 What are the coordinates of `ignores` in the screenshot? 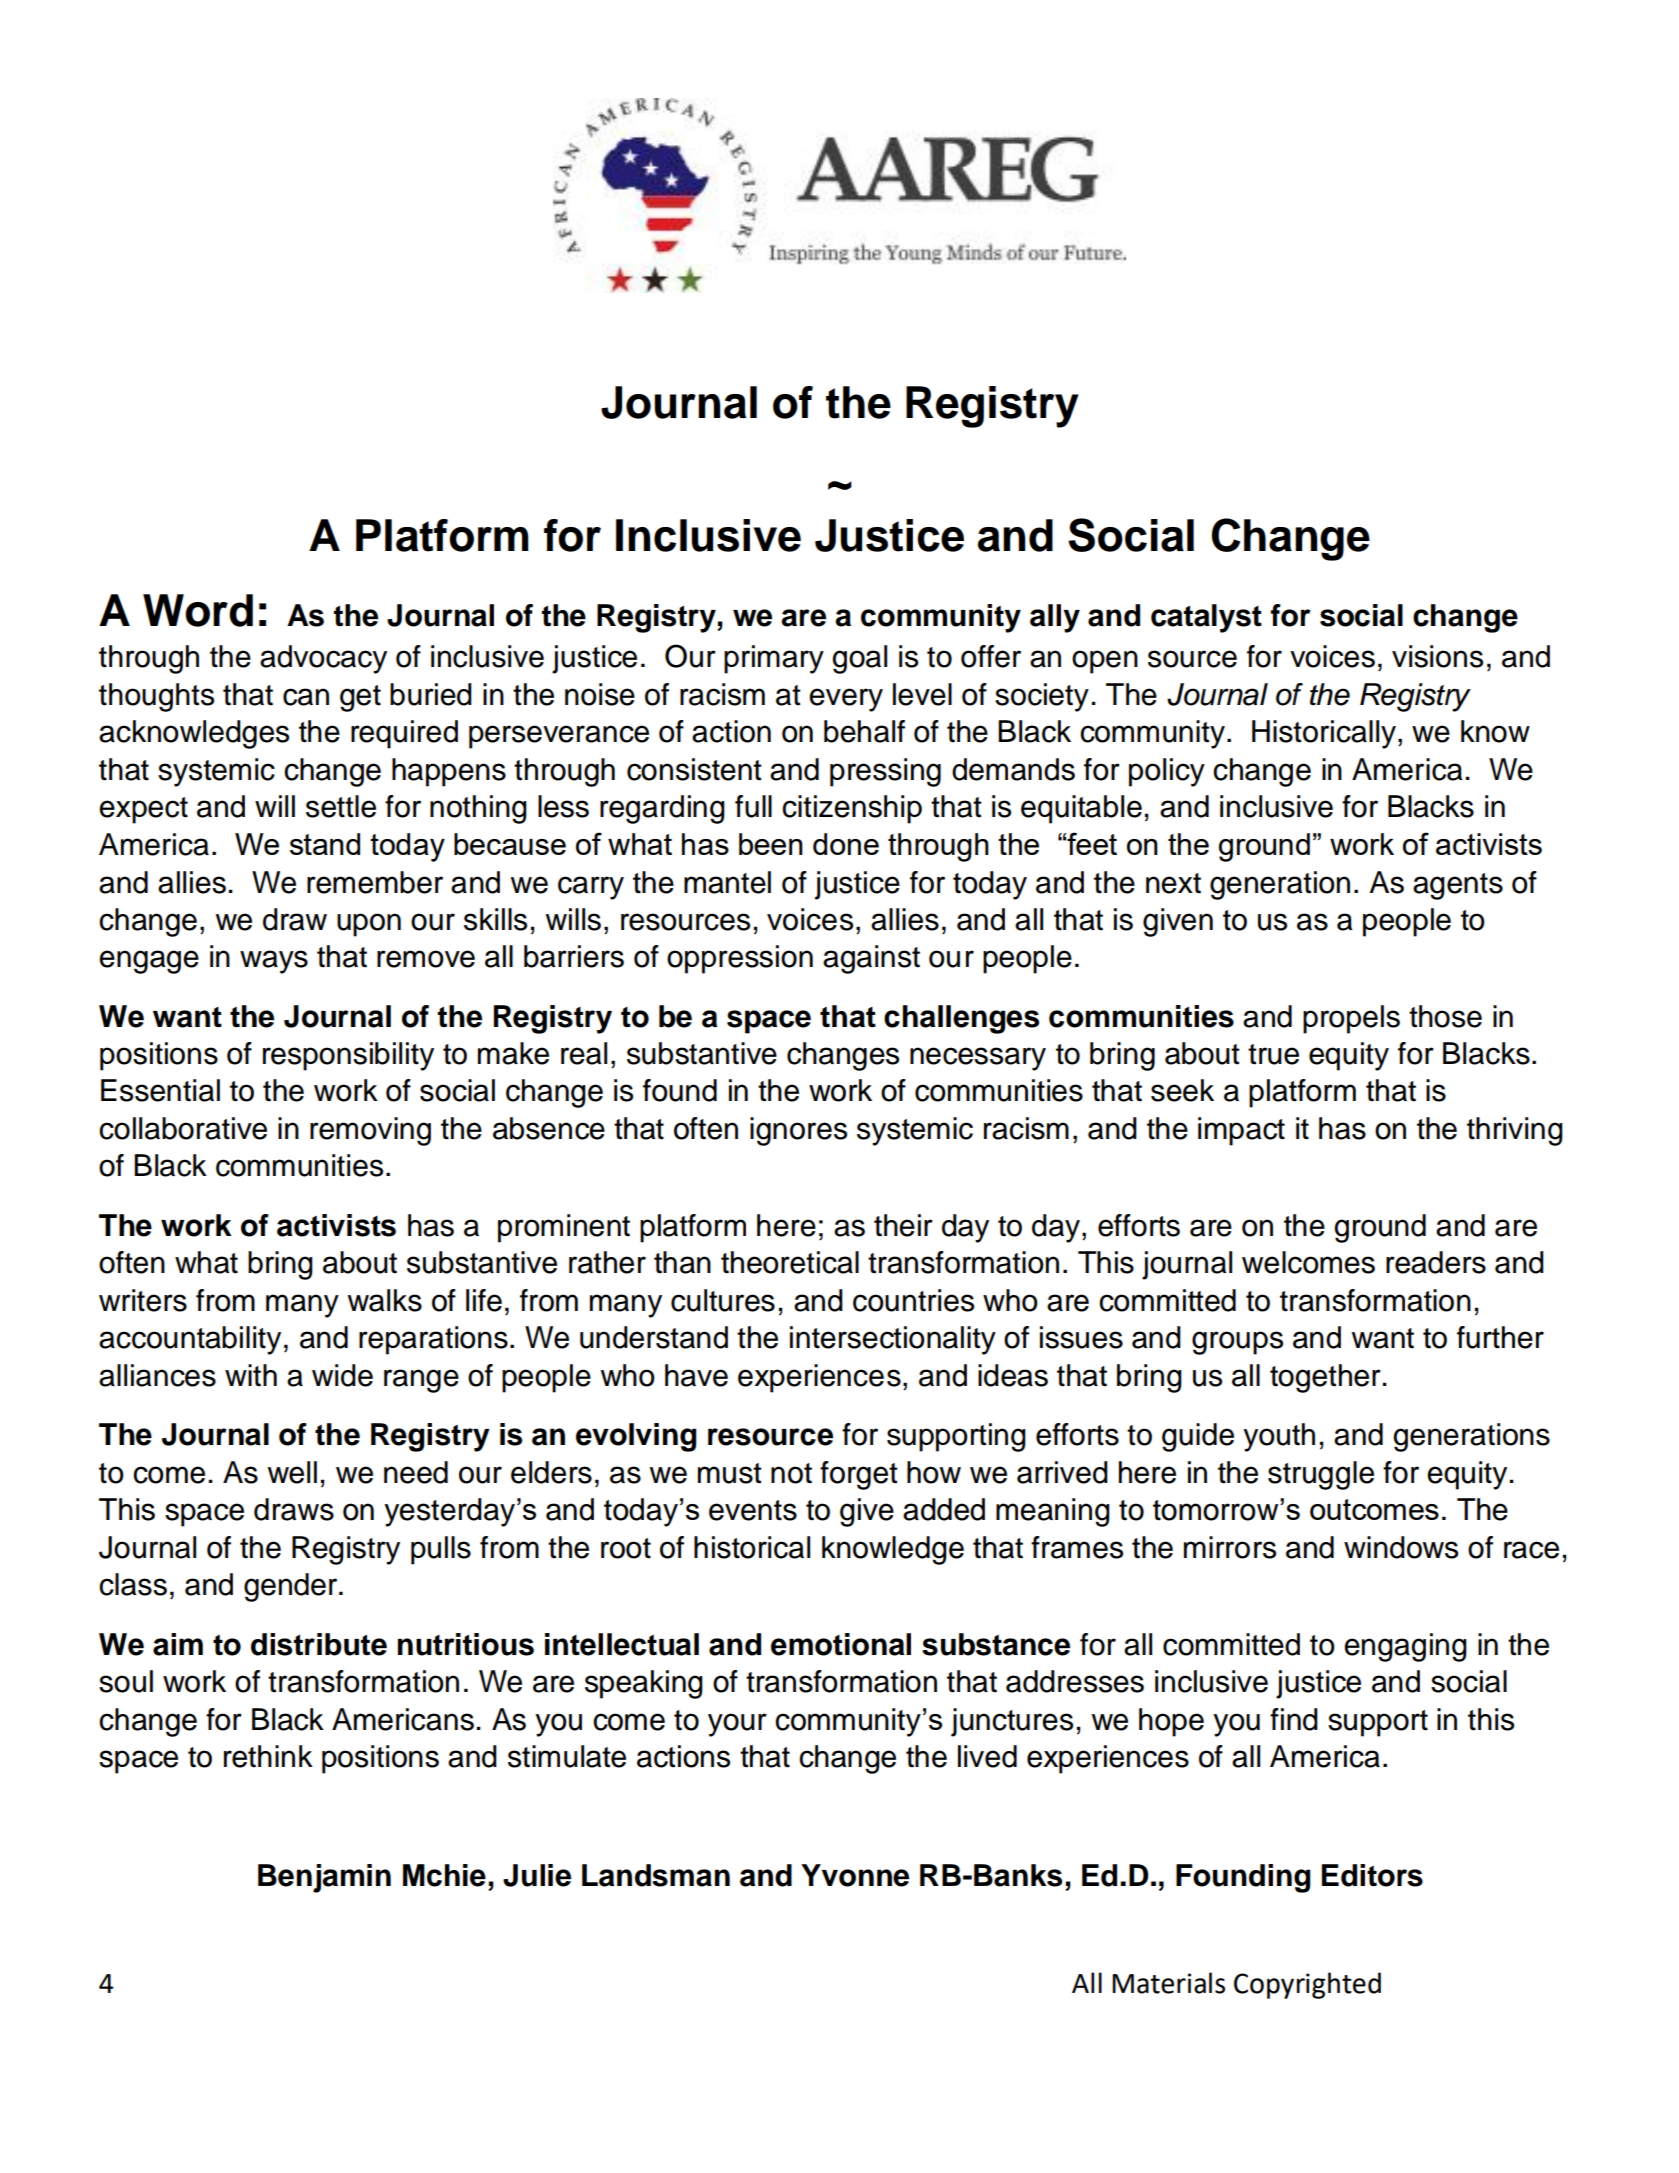 It's located at (798, 1131).
